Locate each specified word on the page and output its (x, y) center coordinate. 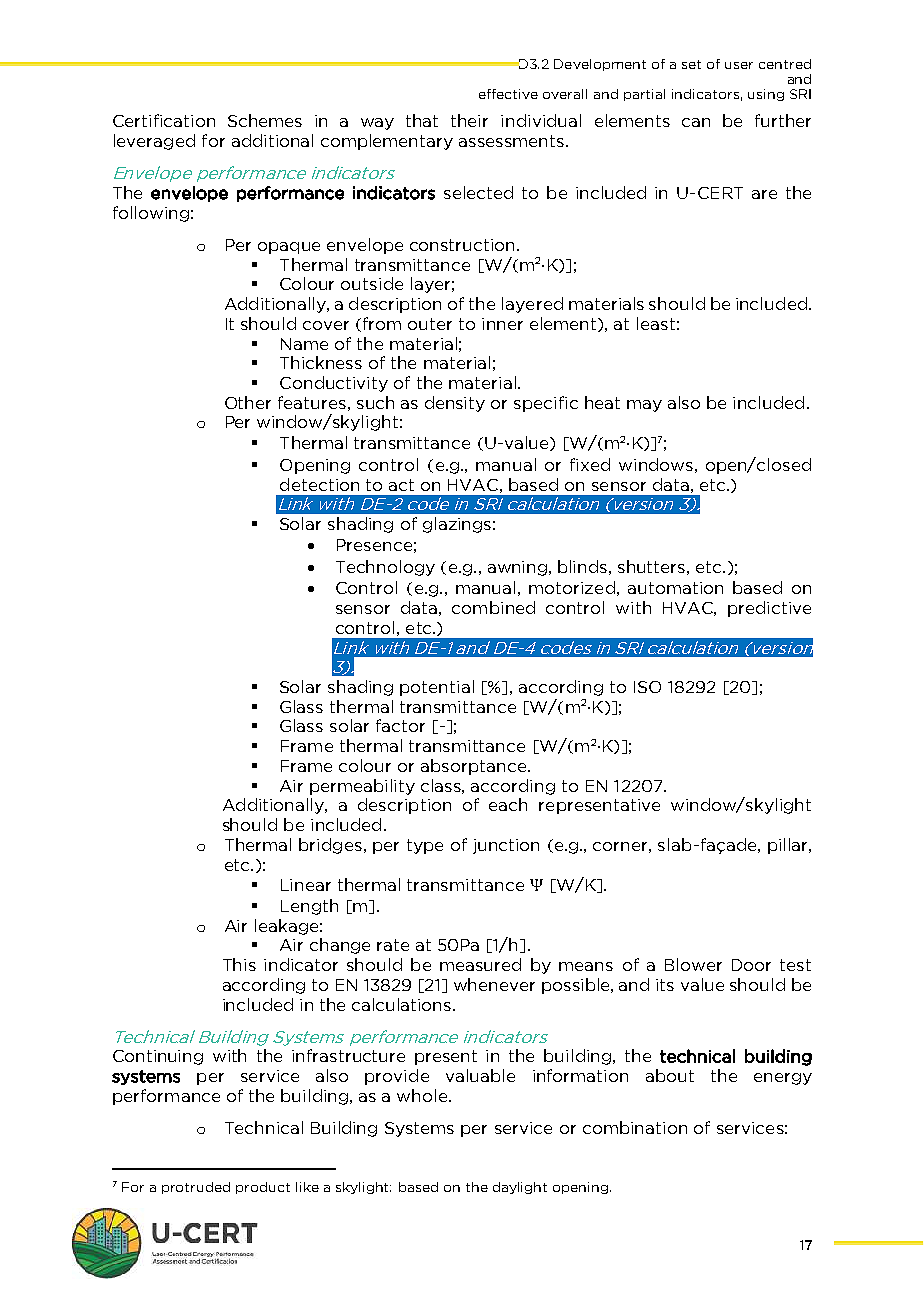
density (455, 404)
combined (493, 607)
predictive (769, 609)
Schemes (265, 120)
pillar (789, 846)
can (696, 122)
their (469, 120)
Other (248, 402)
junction (506, 846)
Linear (306, 885)
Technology (385, 568)
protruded (196, 1188)
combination (635, 1127)
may (644, 406)
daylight (520, 1188)
